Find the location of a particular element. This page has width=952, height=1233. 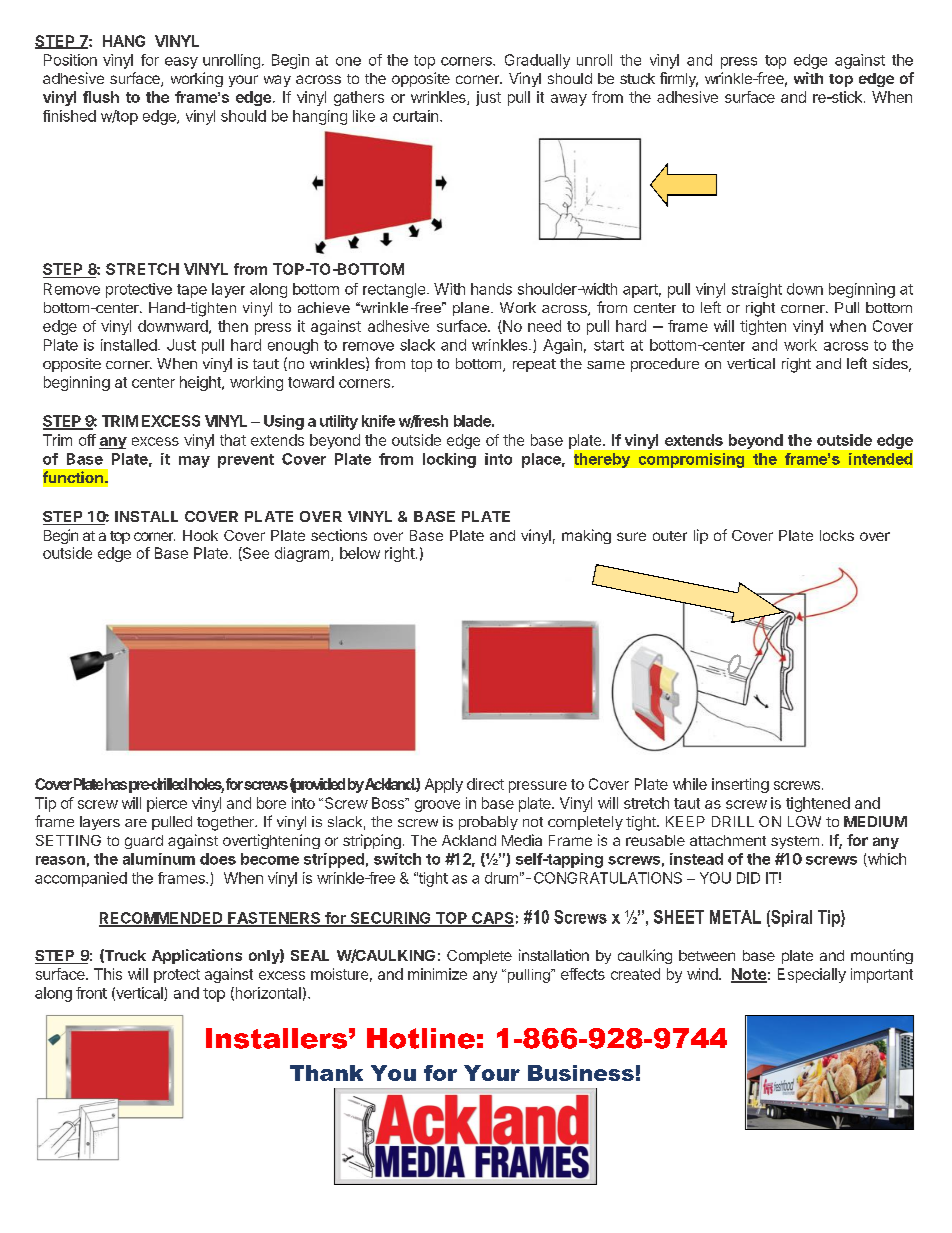

below is located at coordinates (360, 553).
